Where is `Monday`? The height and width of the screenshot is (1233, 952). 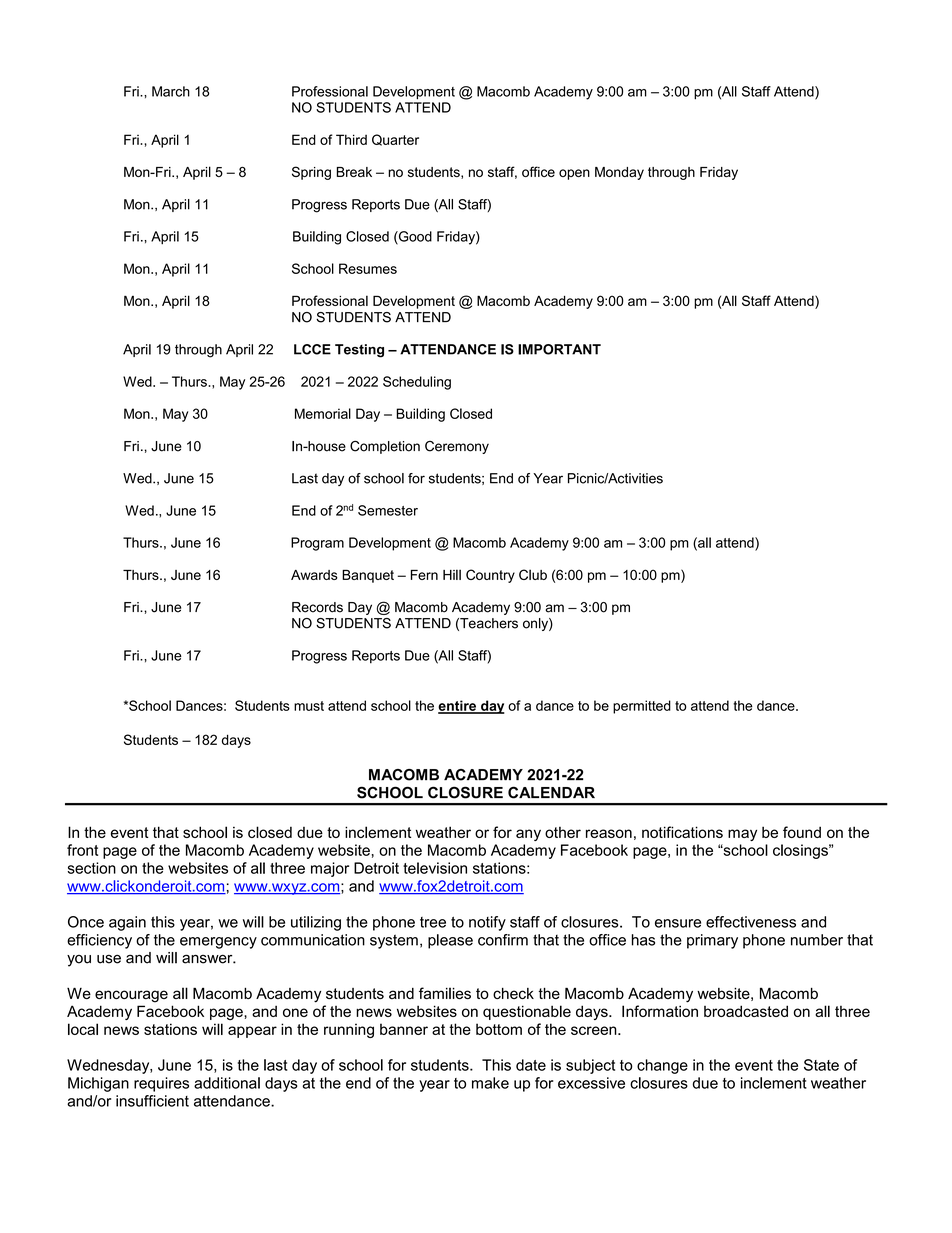
Monday is located at coordinates (619, 173).
